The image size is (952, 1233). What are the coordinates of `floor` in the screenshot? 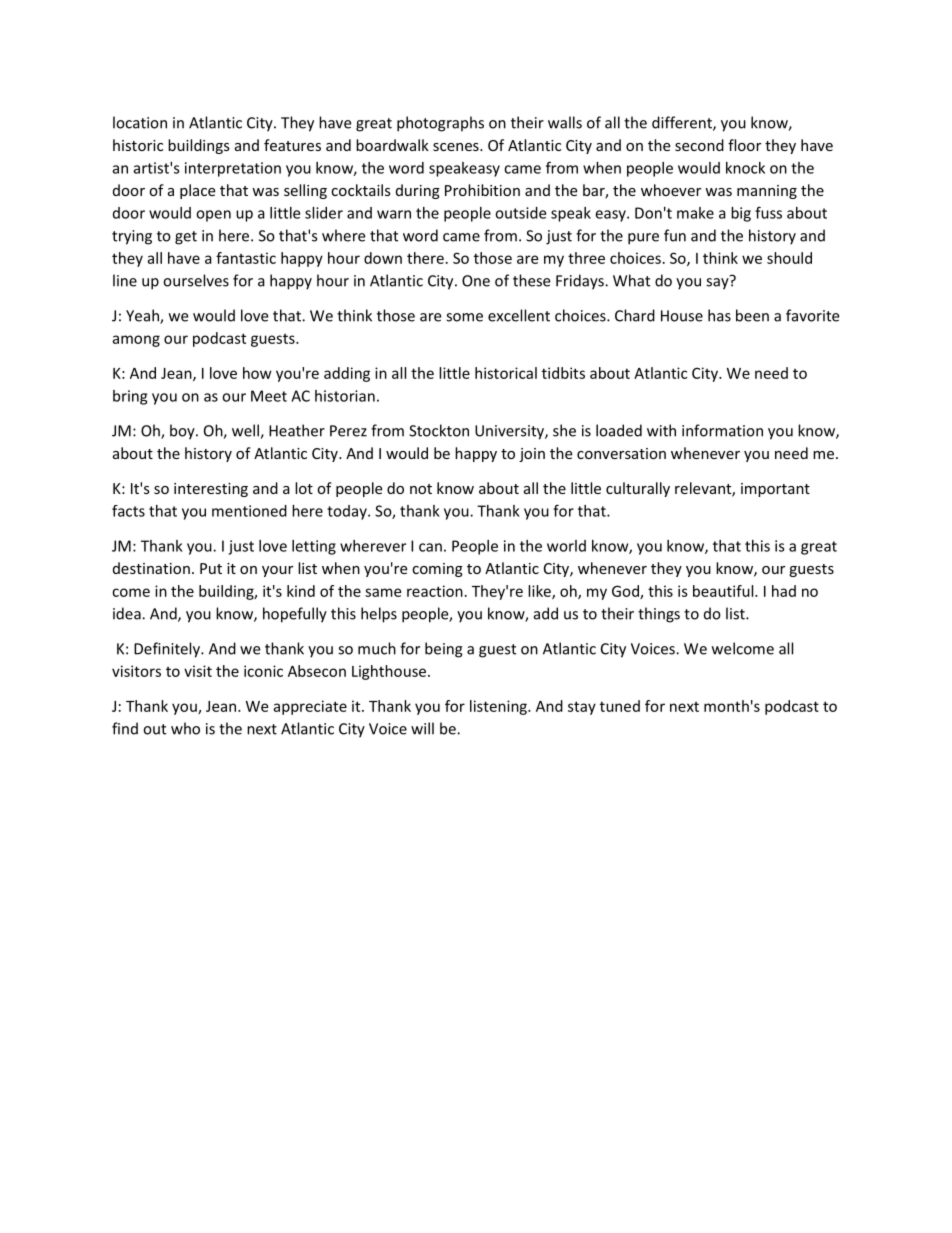 It's located at (744, 145).
